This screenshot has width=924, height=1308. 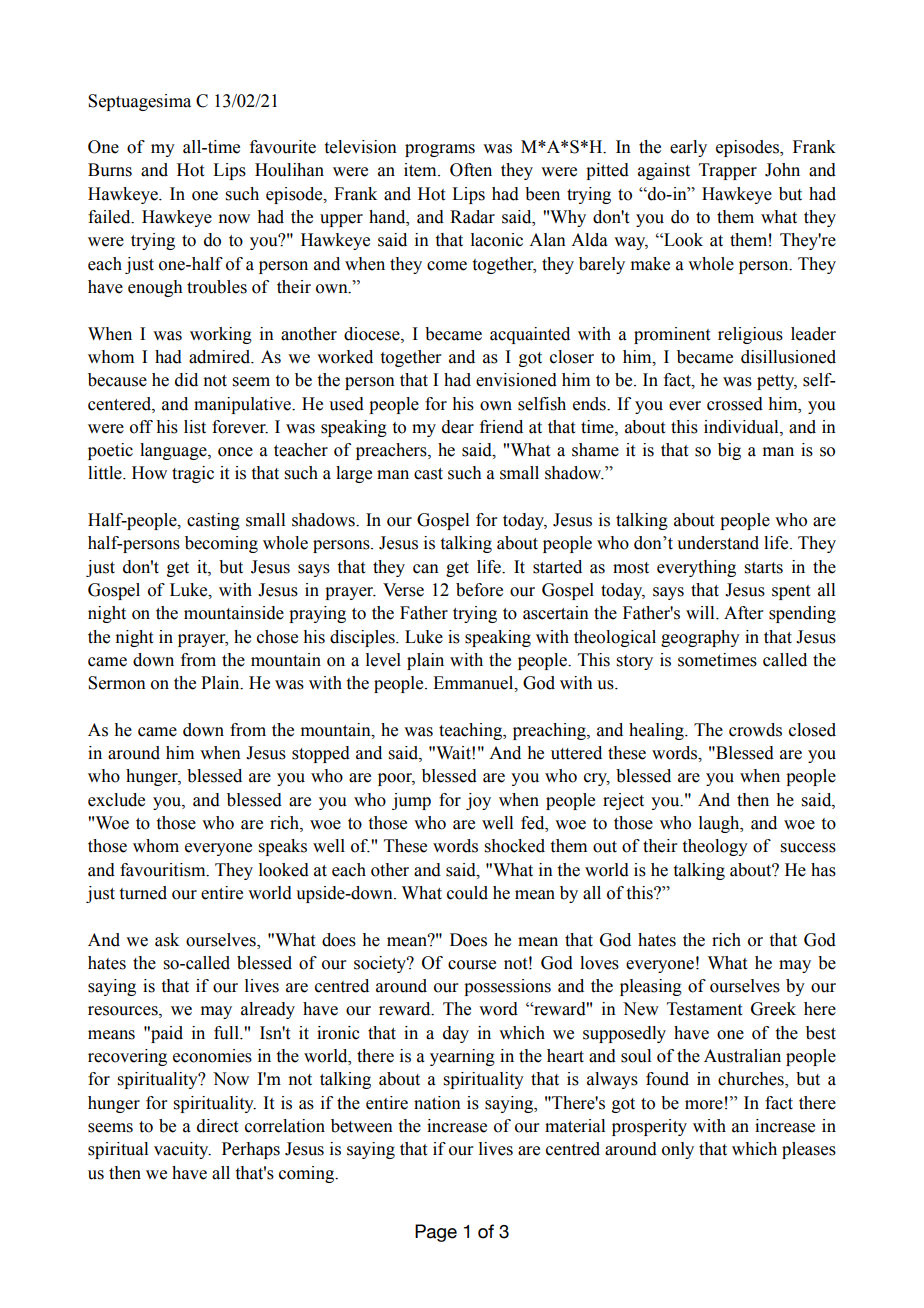 I want to click on Often, so click(x=471, y=170).
